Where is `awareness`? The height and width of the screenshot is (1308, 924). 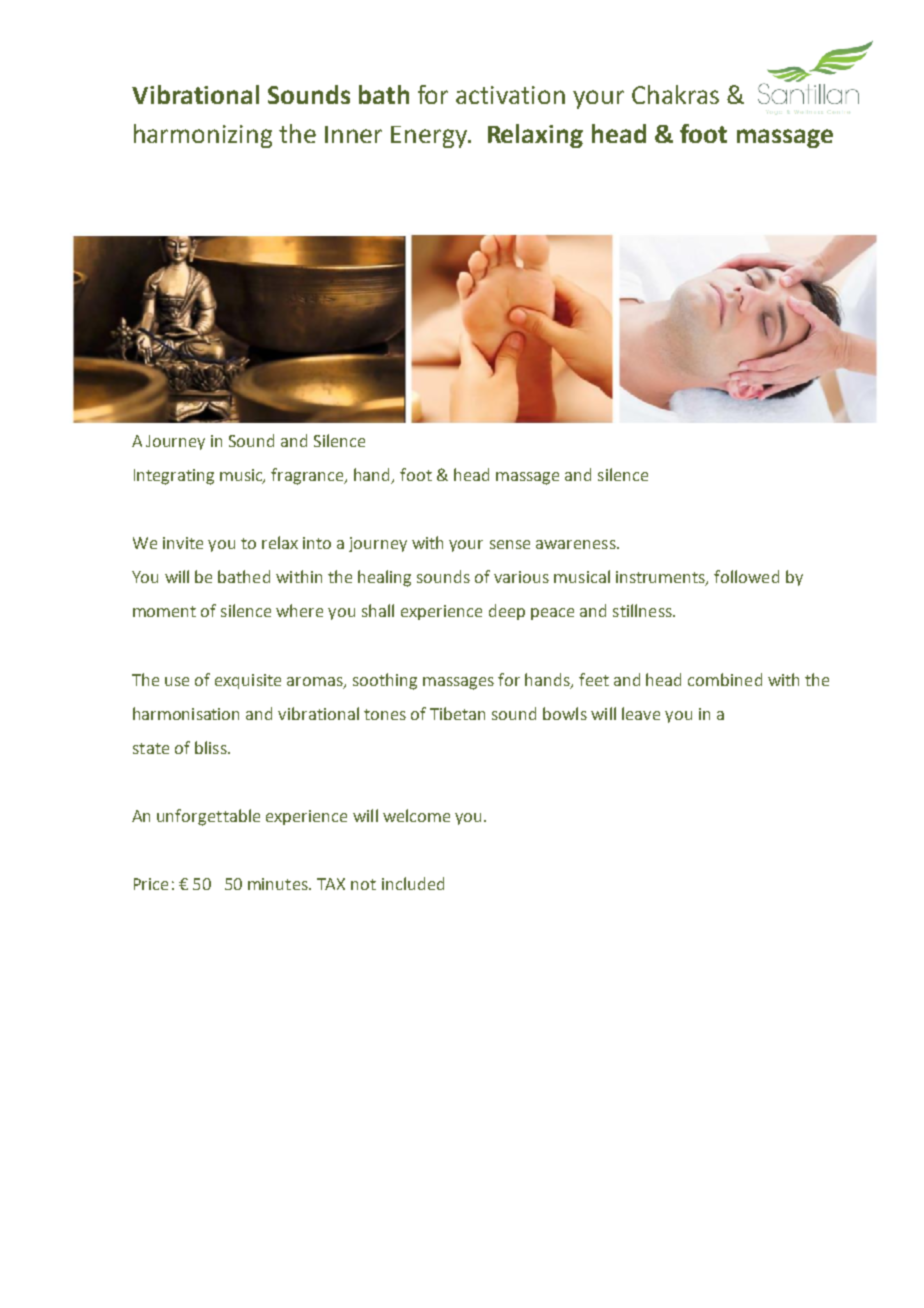 awareness is located at coordinates (577, 544).
